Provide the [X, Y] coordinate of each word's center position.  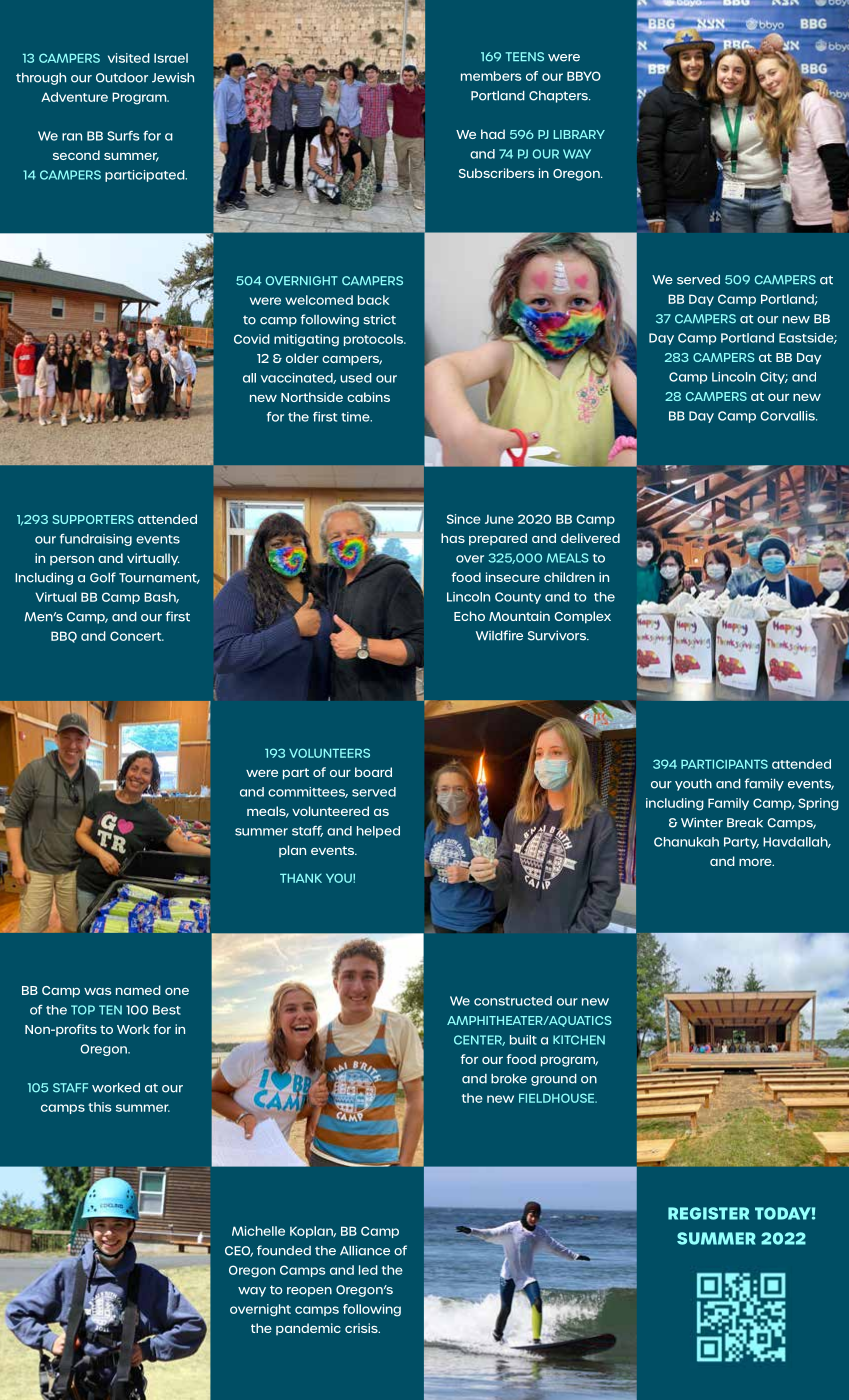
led [368, 1270]
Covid [252, 339]
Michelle [258, 1231]
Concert [137, 636]
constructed [513, 1001]
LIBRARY [579, 134]
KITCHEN [579, 1040]
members [491, 76]
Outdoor [122, 78]
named [138, 990]
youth [693, 785]
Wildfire [499, 635]
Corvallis [788, 416]
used [356, 378]
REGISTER [708, 1213]
